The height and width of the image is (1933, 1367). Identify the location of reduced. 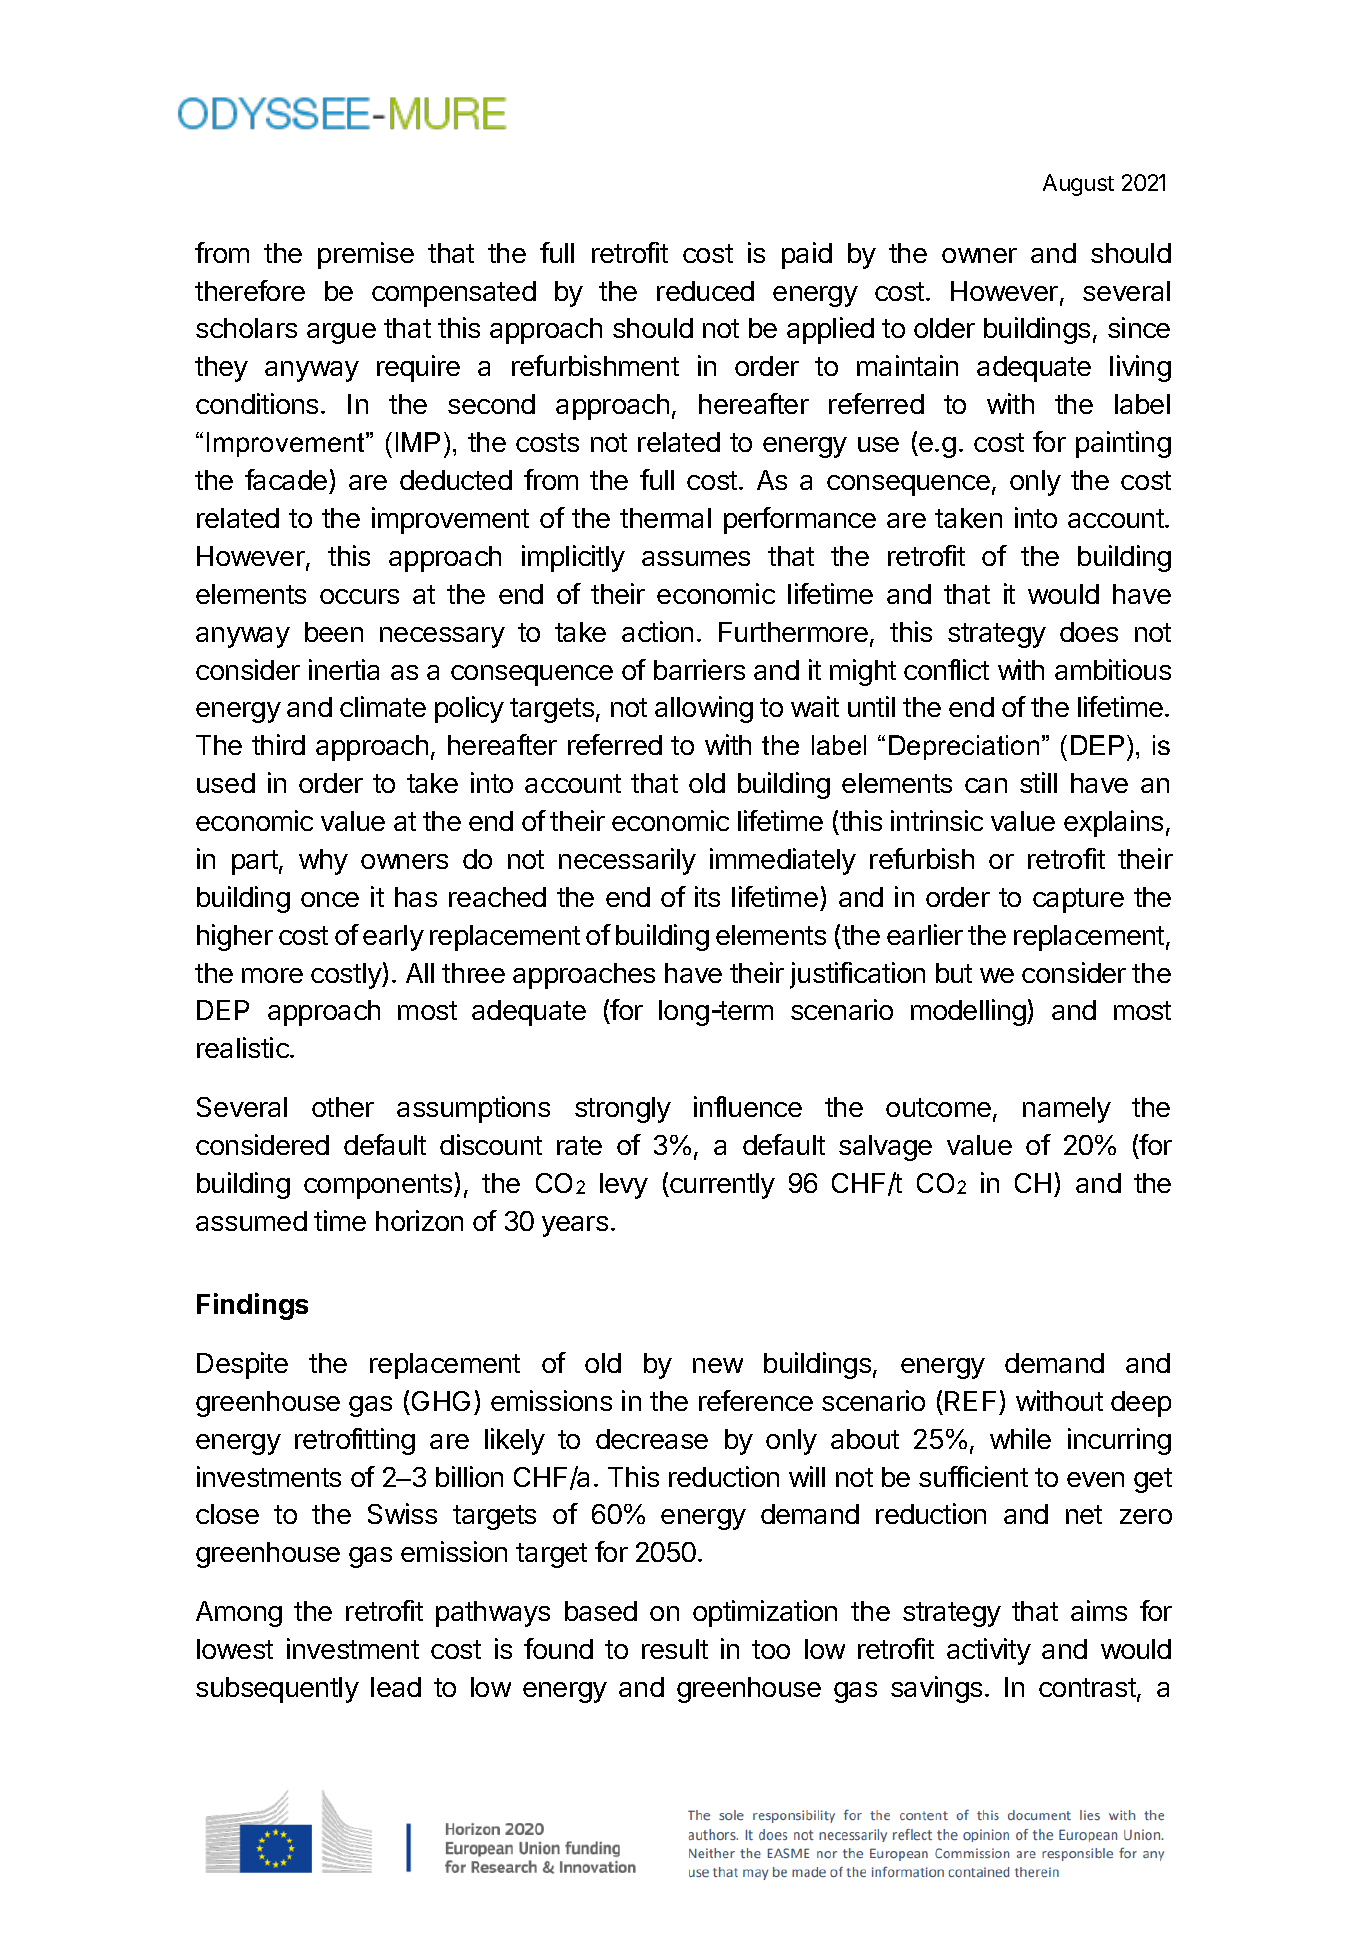
(705, 291).
